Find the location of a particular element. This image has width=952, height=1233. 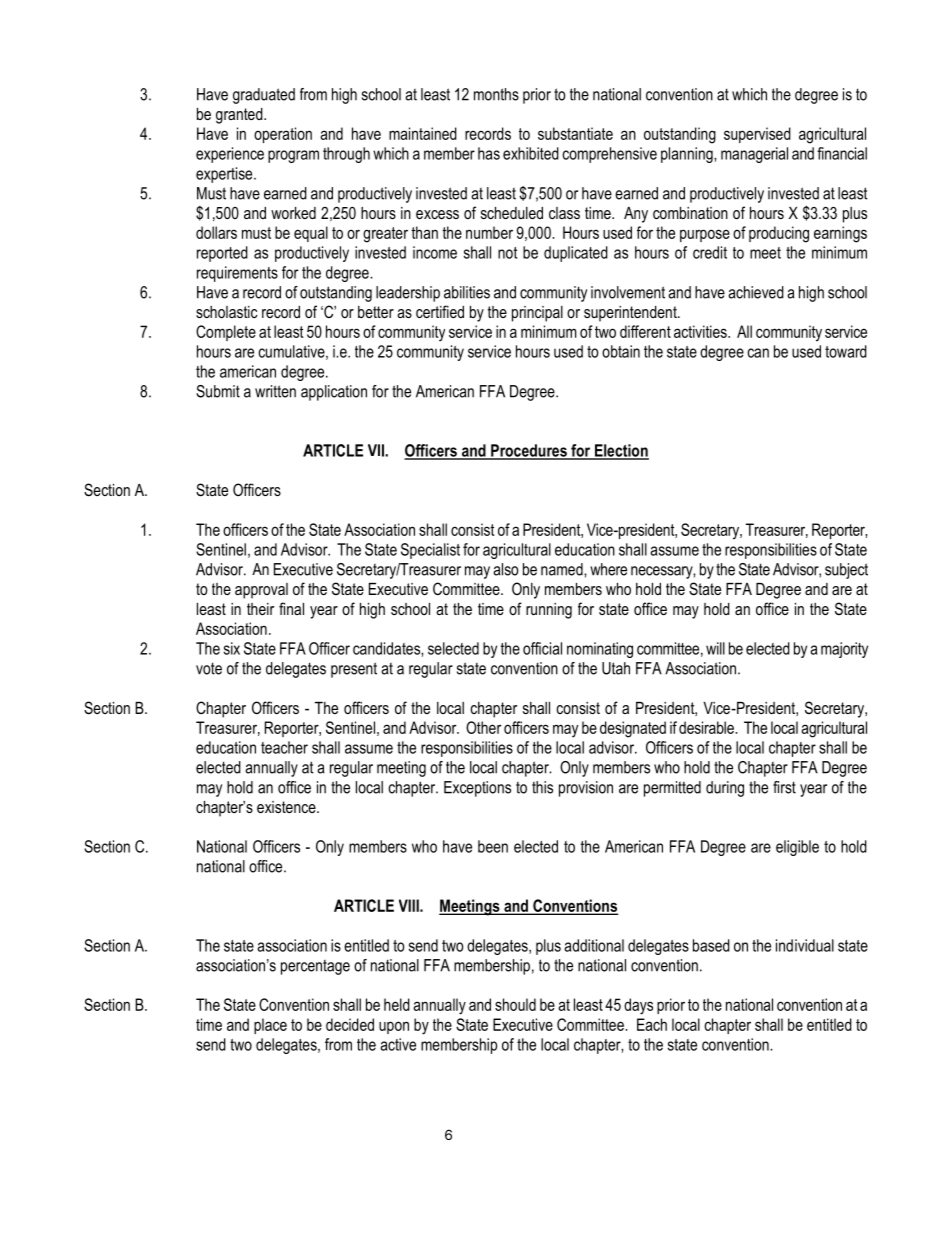

present is located at coordinates (354, 670).
